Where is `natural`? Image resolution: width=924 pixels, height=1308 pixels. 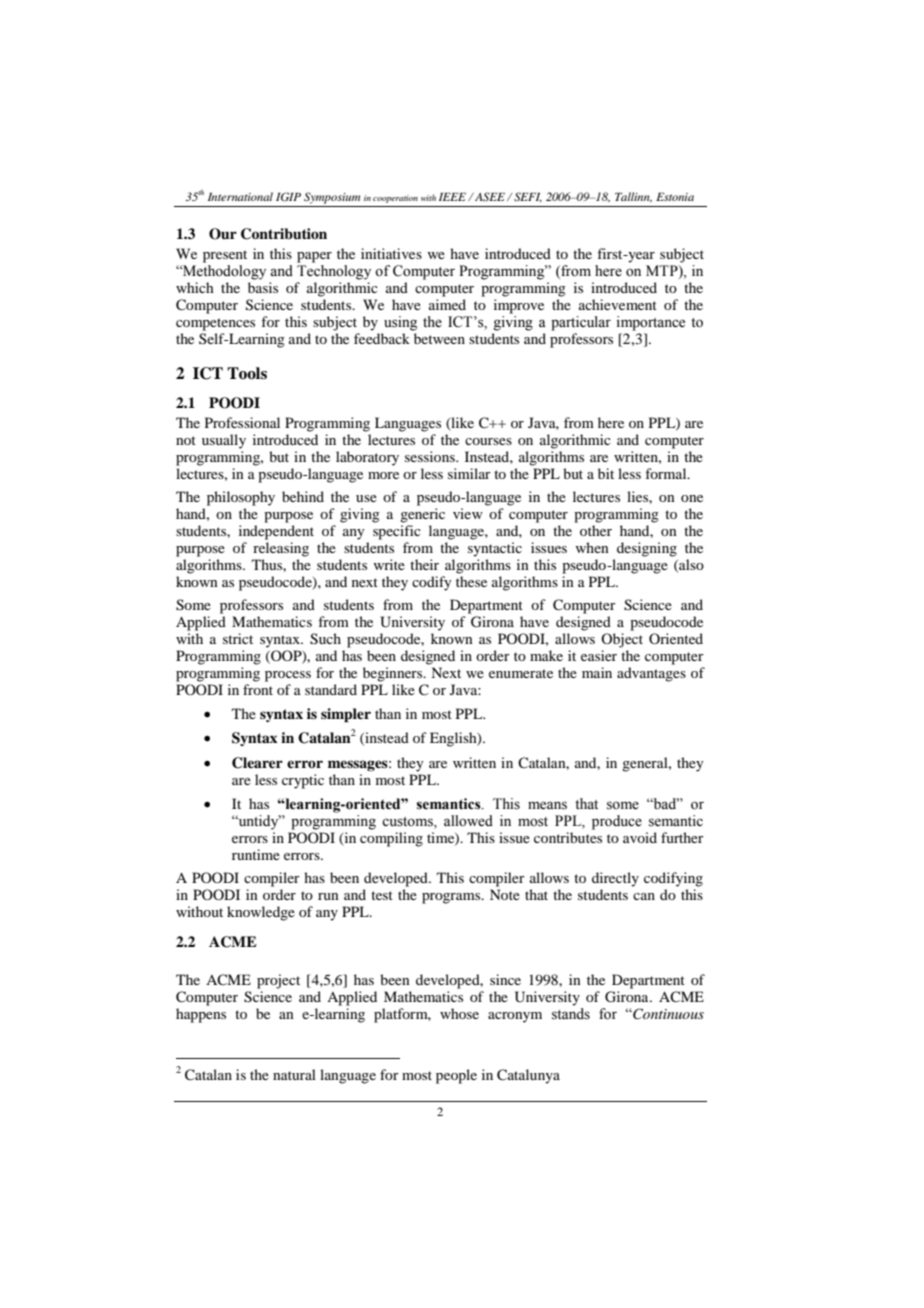
natural is located at coordinates (294, 1074).
